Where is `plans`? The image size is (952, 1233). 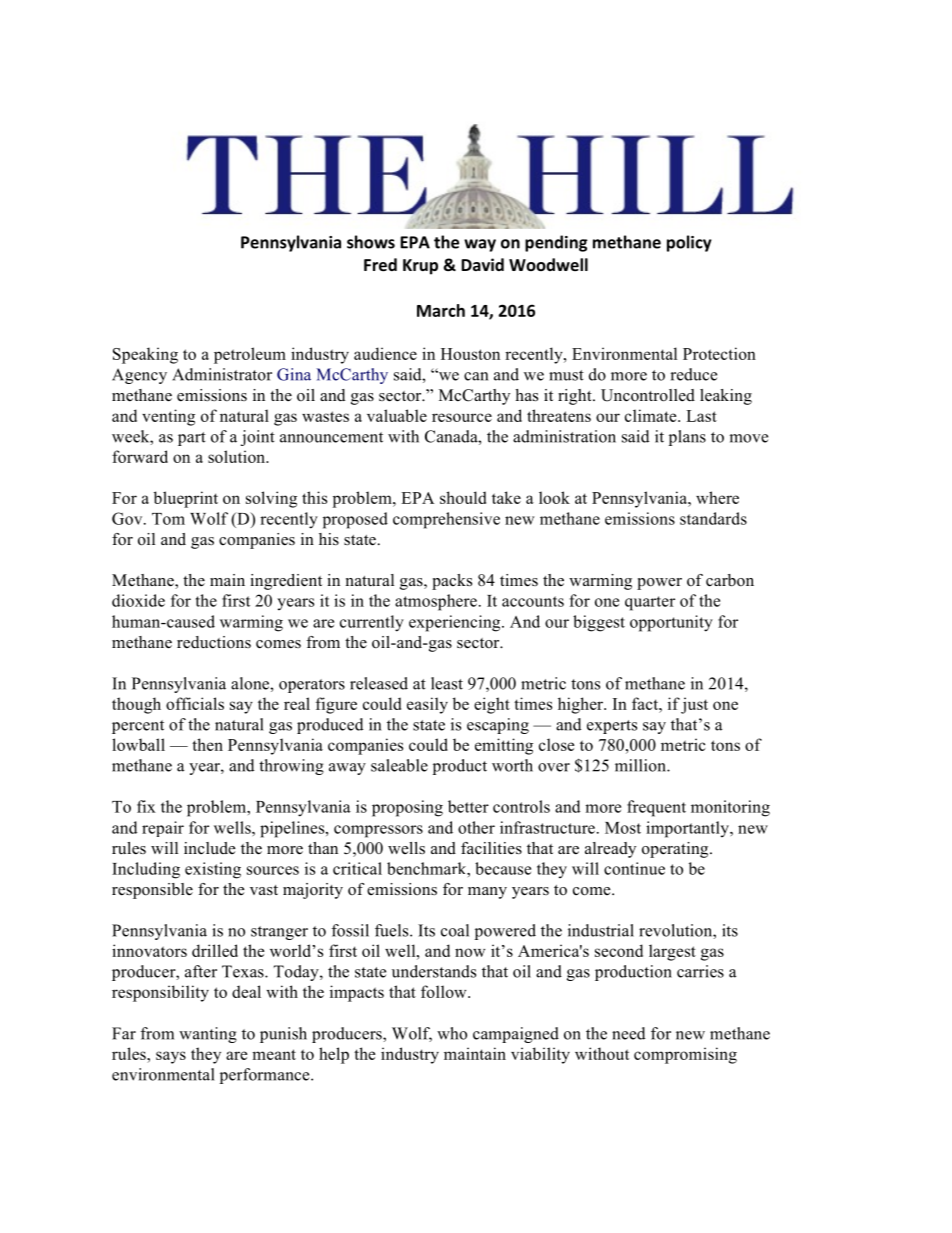 plans is located at coordinates (687, 438).
